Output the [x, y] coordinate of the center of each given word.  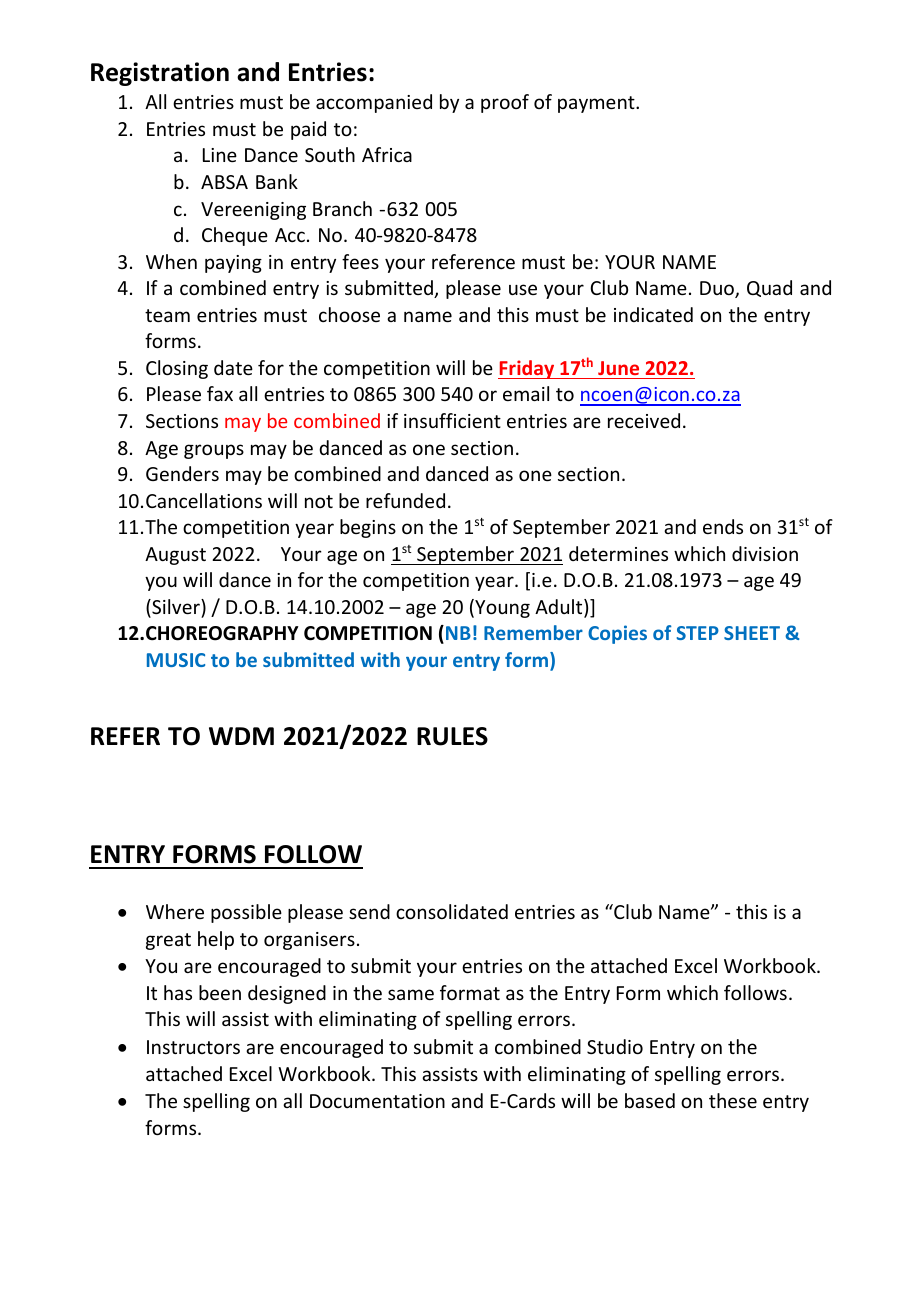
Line [220, 155]
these [733, 1100]
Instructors [193, 1047]
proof [505, 103]
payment [597, 104]
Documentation [377, 1101]
